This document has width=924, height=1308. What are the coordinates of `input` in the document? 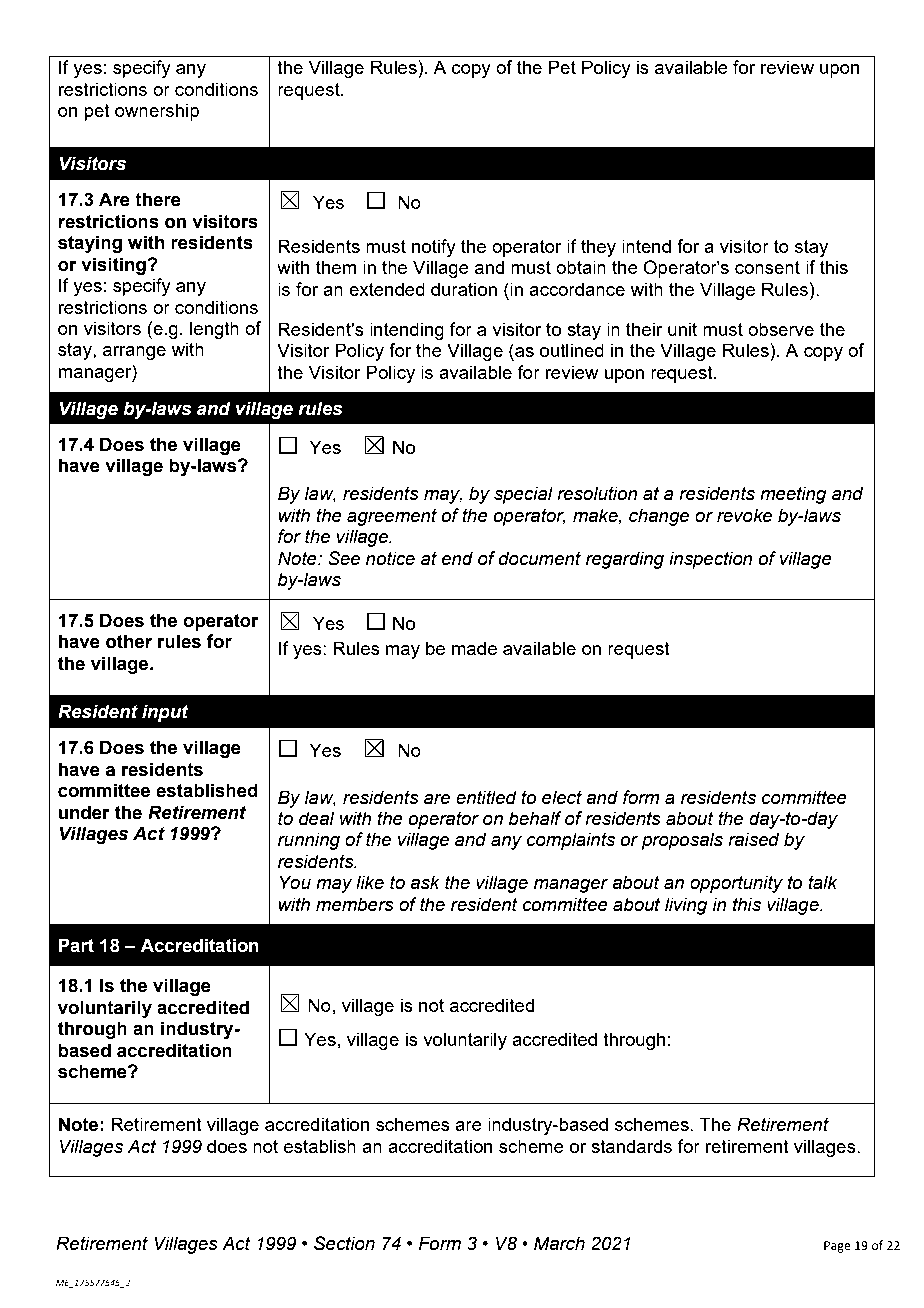 It's located at (165, 713).
